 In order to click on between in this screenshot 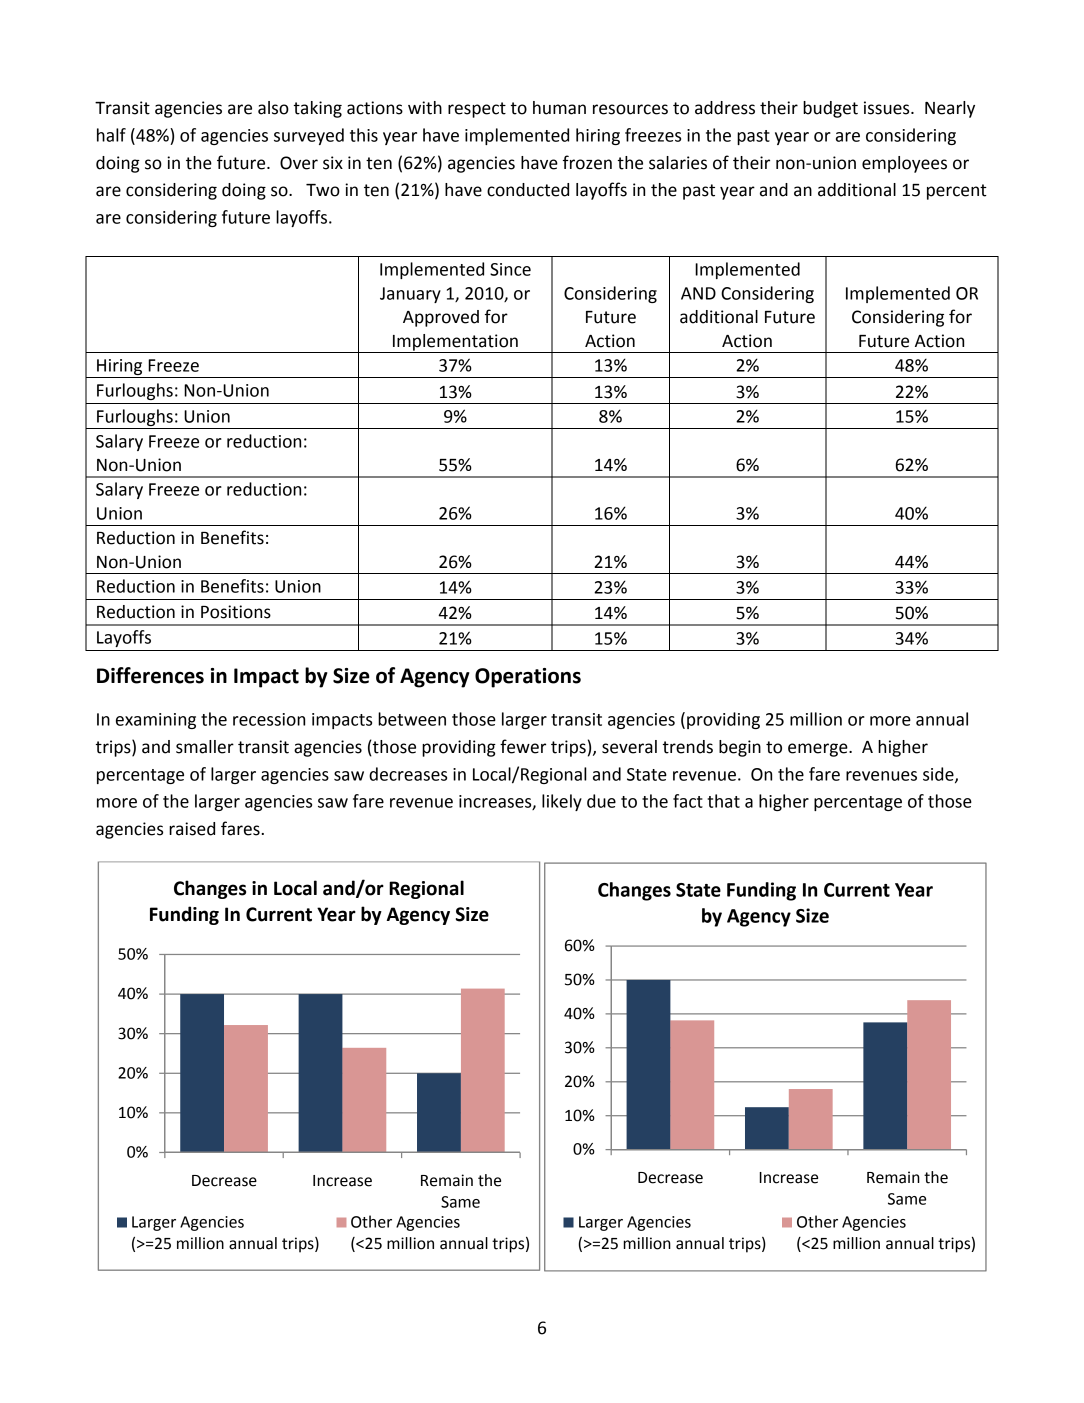, I will do `click(412, 719)`.
